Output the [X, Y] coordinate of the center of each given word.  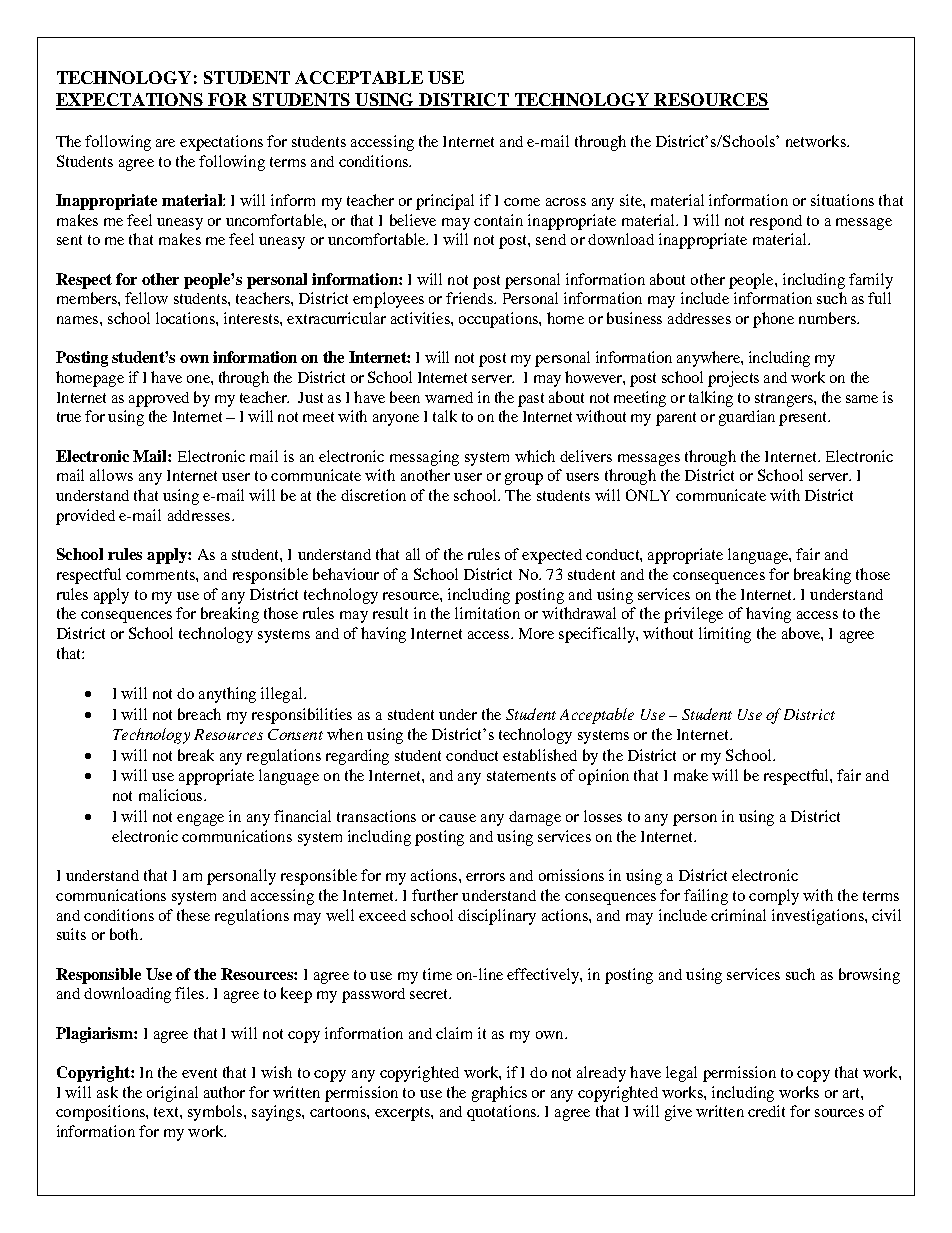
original [172, 1094]
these [193, 915]
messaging [424, 458]
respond [776, 222]
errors [485, 877]
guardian [747, 418]
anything [227, 695]
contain [498, 220]
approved [159, 399]
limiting [725, 635]
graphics [499, 1094]
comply [774, 897]
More [536, 633]
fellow [146, 298]
